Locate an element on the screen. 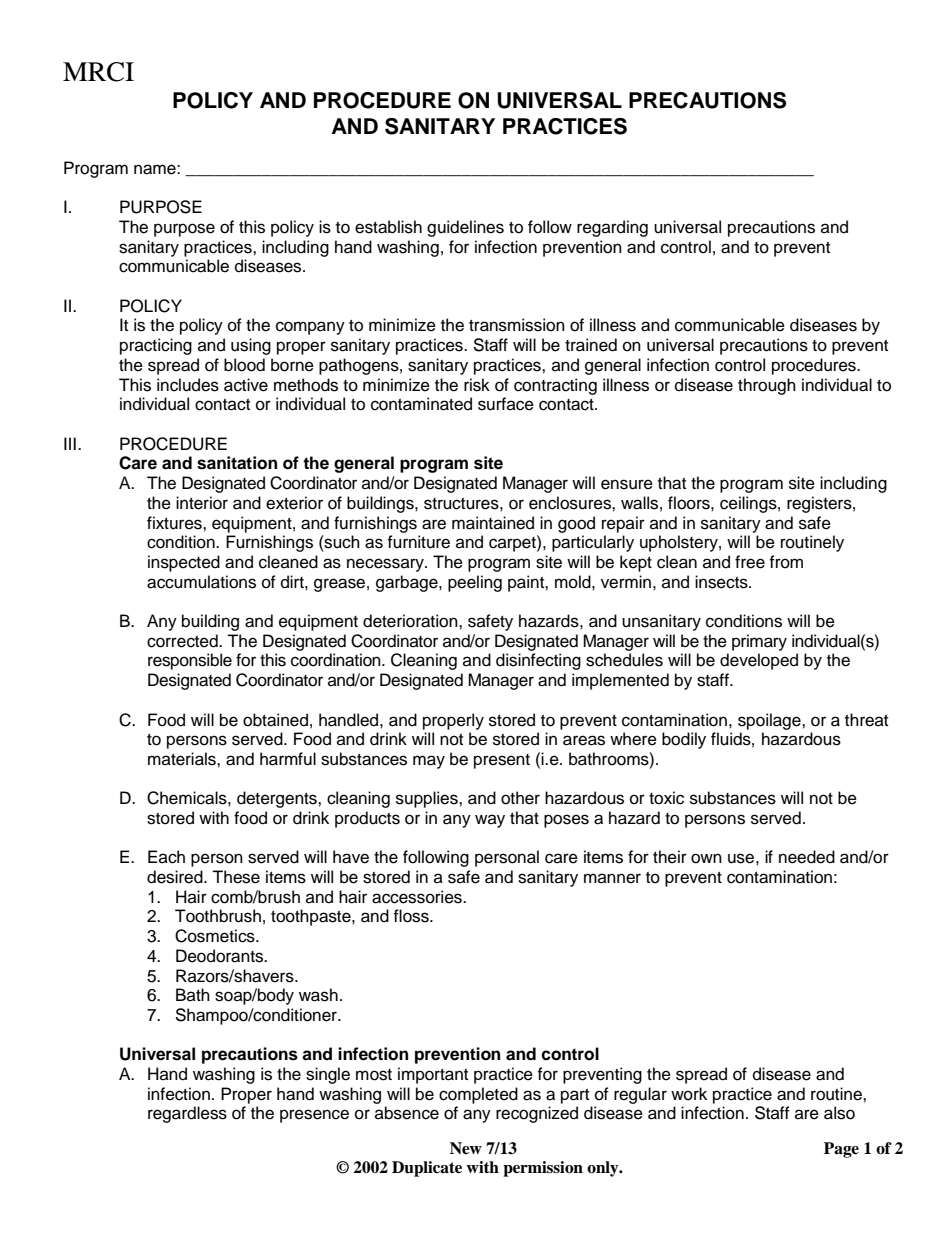 The width and height of the screenshot is (952, 1233). way is located at coordinates (490, 821).
